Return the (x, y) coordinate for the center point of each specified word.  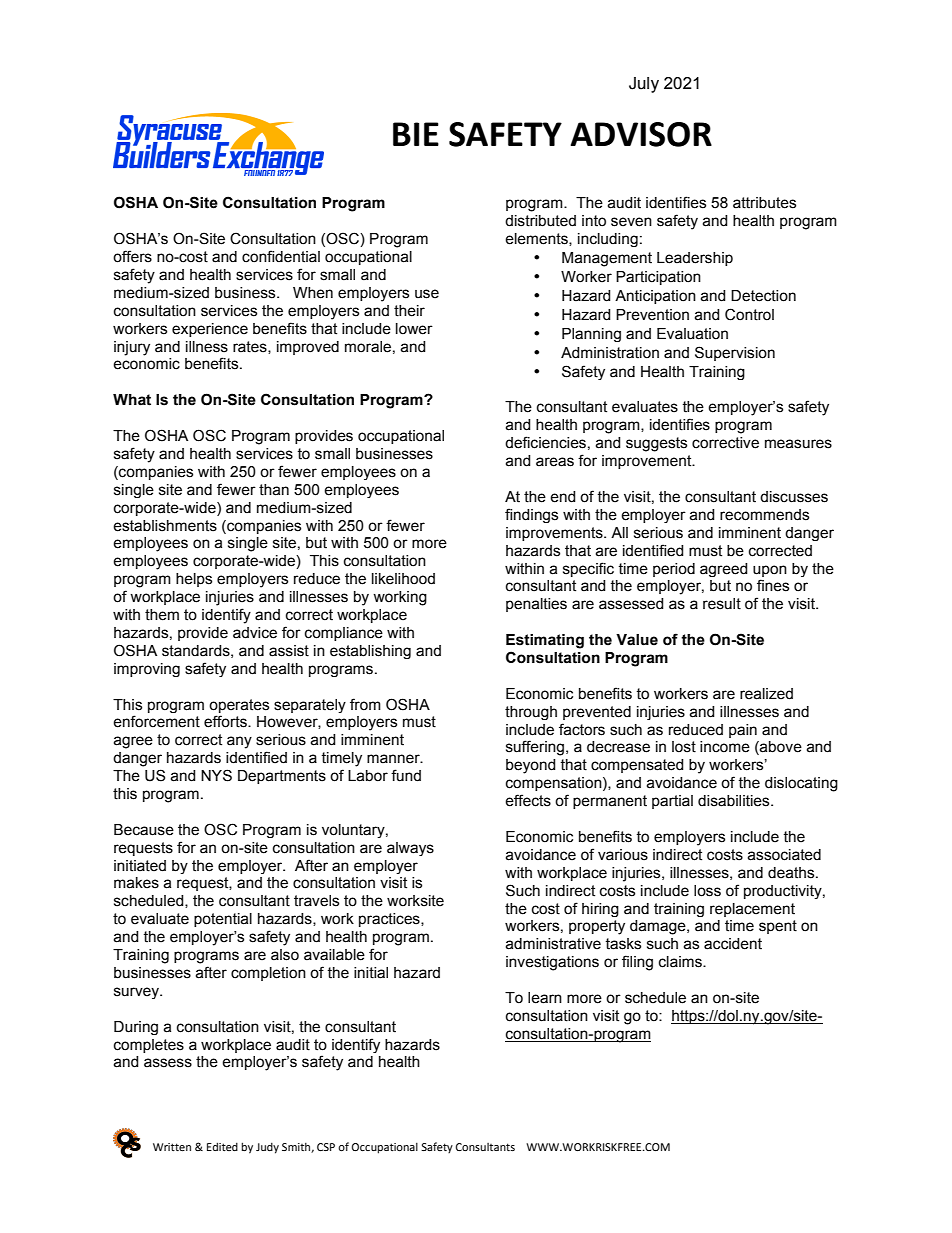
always (410, 849)
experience (210, 330)
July (644, 85)
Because (144, 830)
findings (531, 515)
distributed (540, 221)
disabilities (735, 801)
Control (749, 314)
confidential (281, 256)
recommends (764, 515)
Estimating (545, 641)
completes (149, 1046)
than (274, 490)
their (409, 311)
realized (766, 694)
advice (255, 633)
